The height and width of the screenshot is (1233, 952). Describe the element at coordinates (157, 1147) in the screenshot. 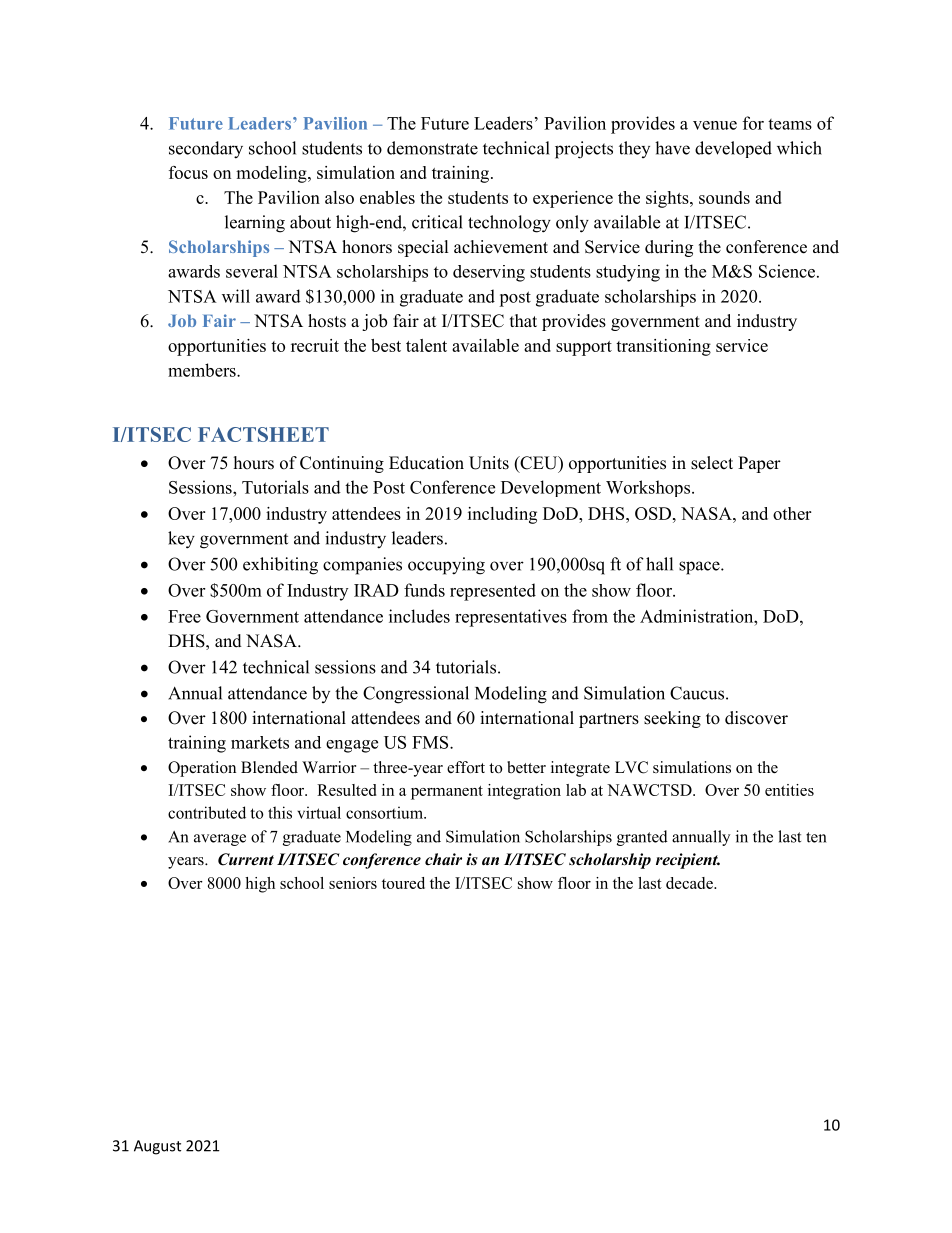

I see `August` at that location.
